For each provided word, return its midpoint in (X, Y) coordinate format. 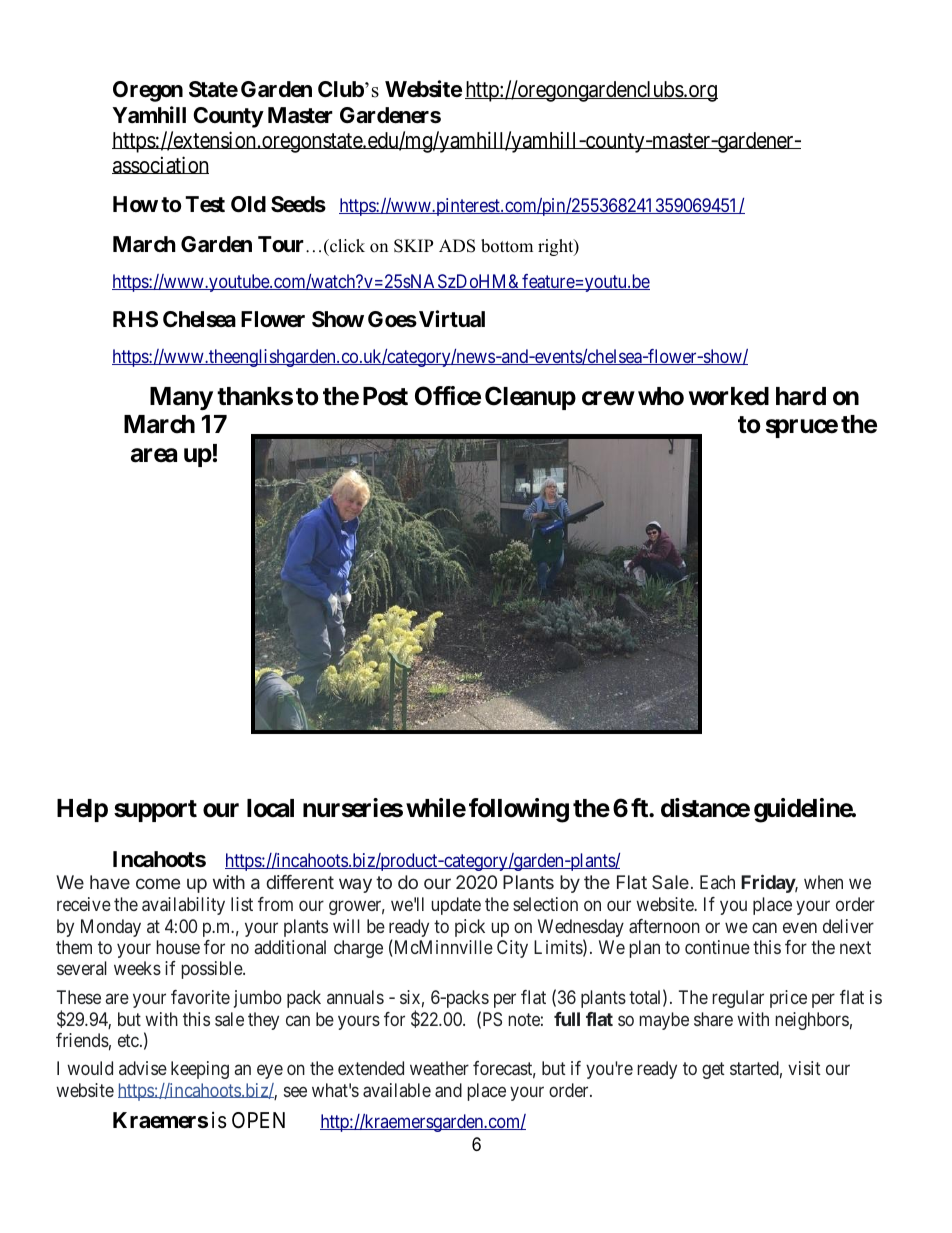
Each (717, 882)
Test (205, 204)
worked (729, 396)
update (456, 906)
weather (439, 1068)
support (155, 811)
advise (143, 1068)
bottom (507, 246)
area (154, 455)
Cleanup (530, 398)
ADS (457, 246)
